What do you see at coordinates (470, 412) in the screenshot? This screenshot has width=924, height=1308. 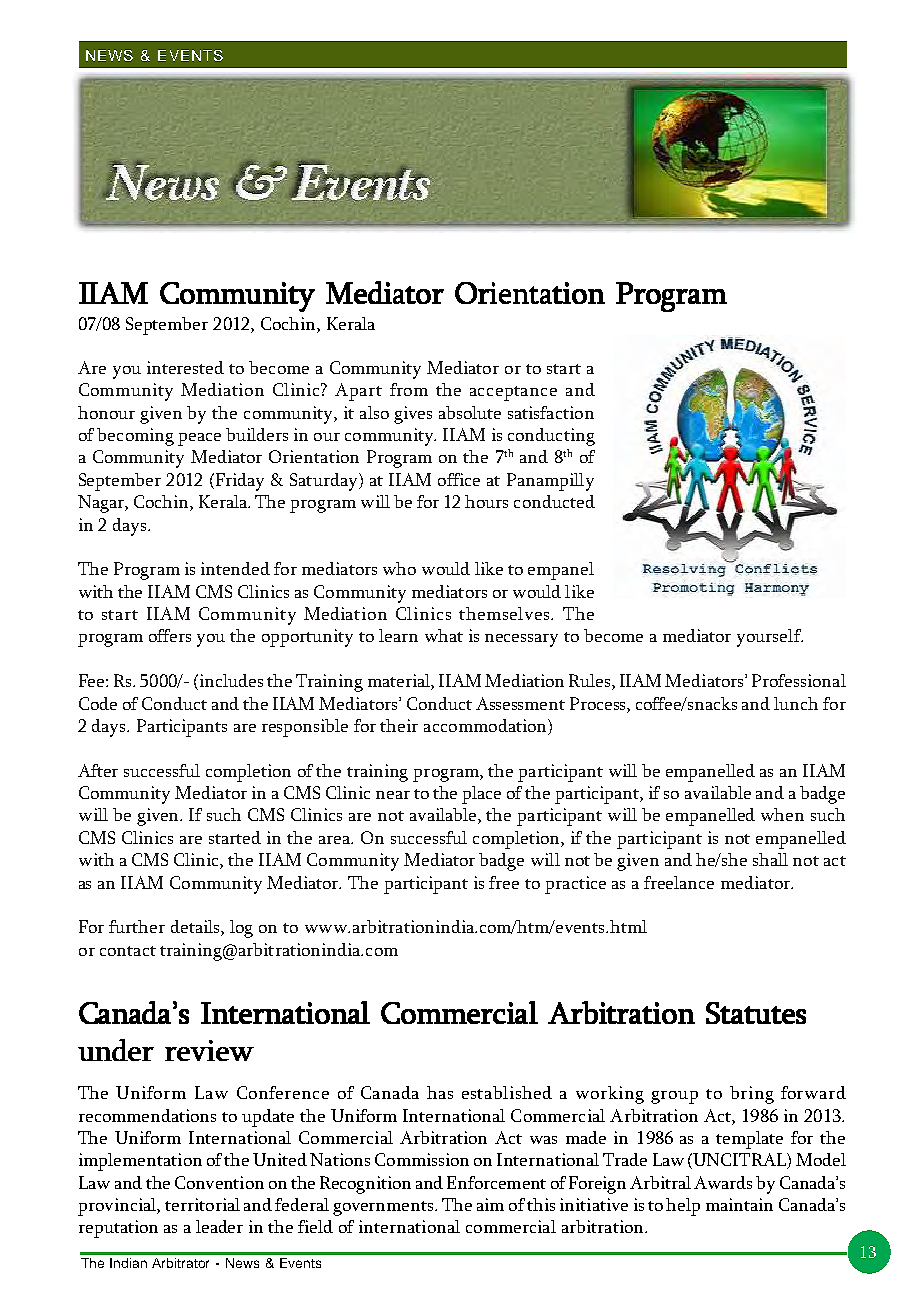 I see `absolute` at bounding box center [470, 412].
